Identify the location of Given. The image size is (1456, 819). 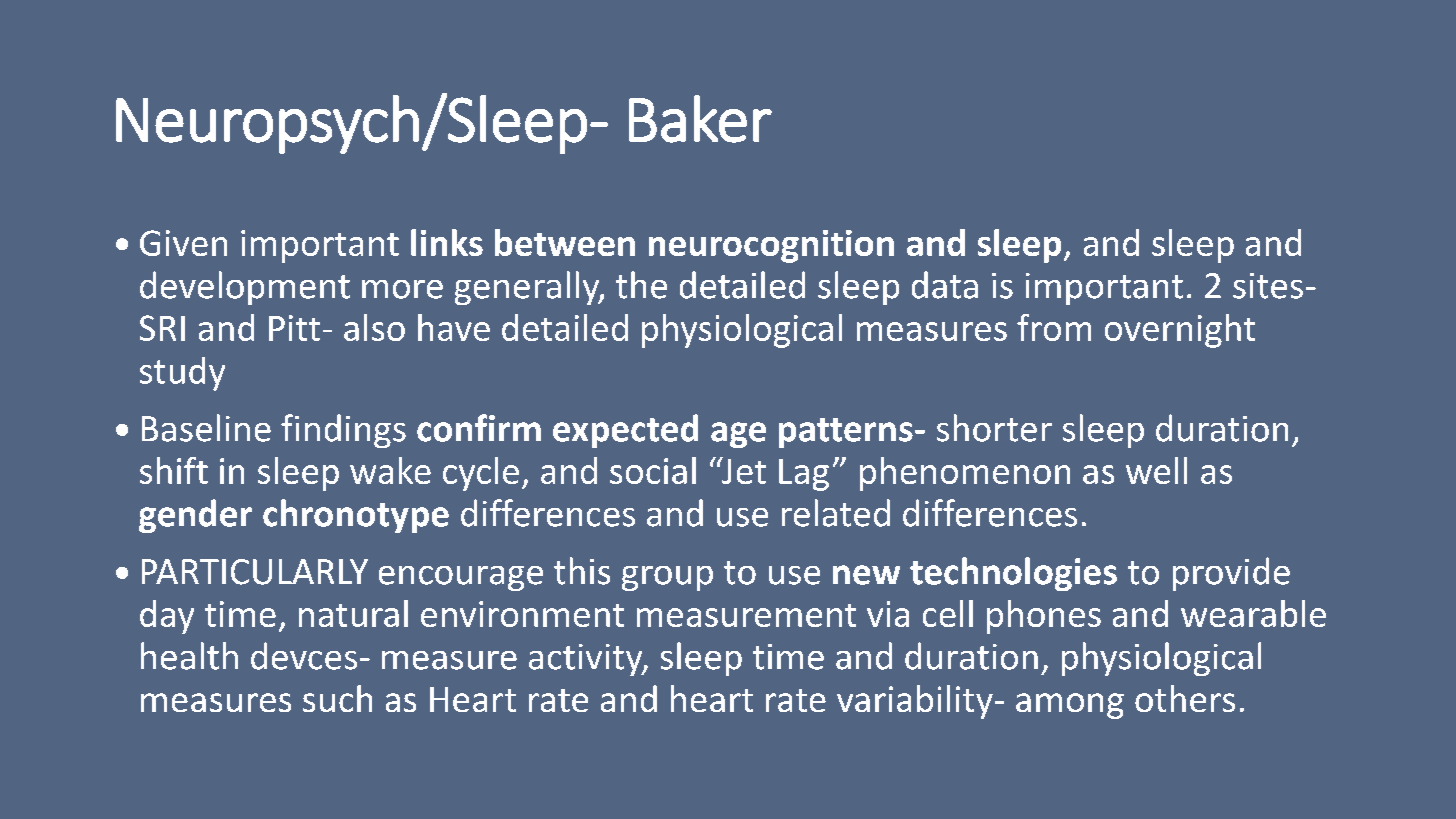
(183, 243).
